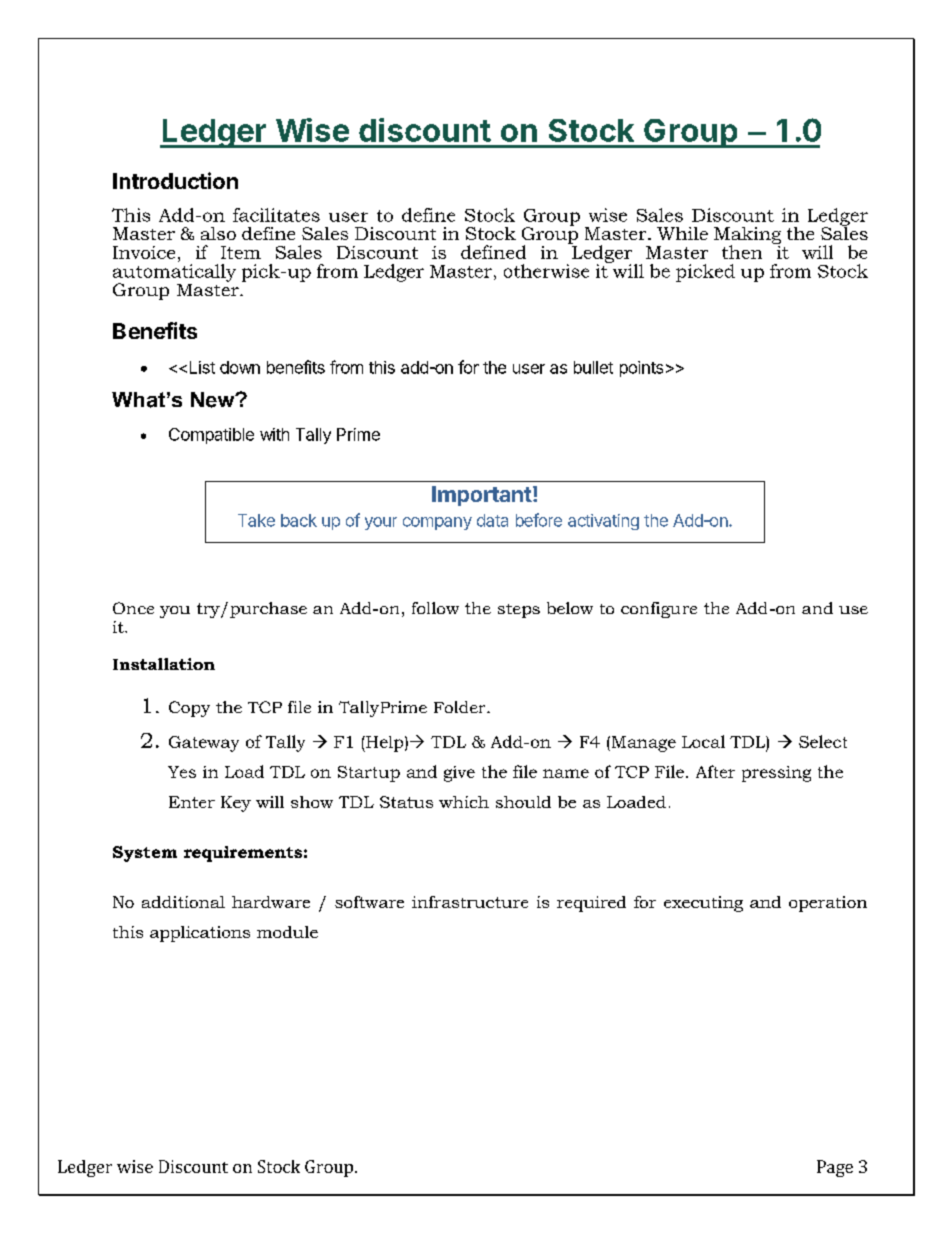  What do you see at coordinates (747, 237) in the screenshot?
I see `Making` at bounding box center [747, 237].
